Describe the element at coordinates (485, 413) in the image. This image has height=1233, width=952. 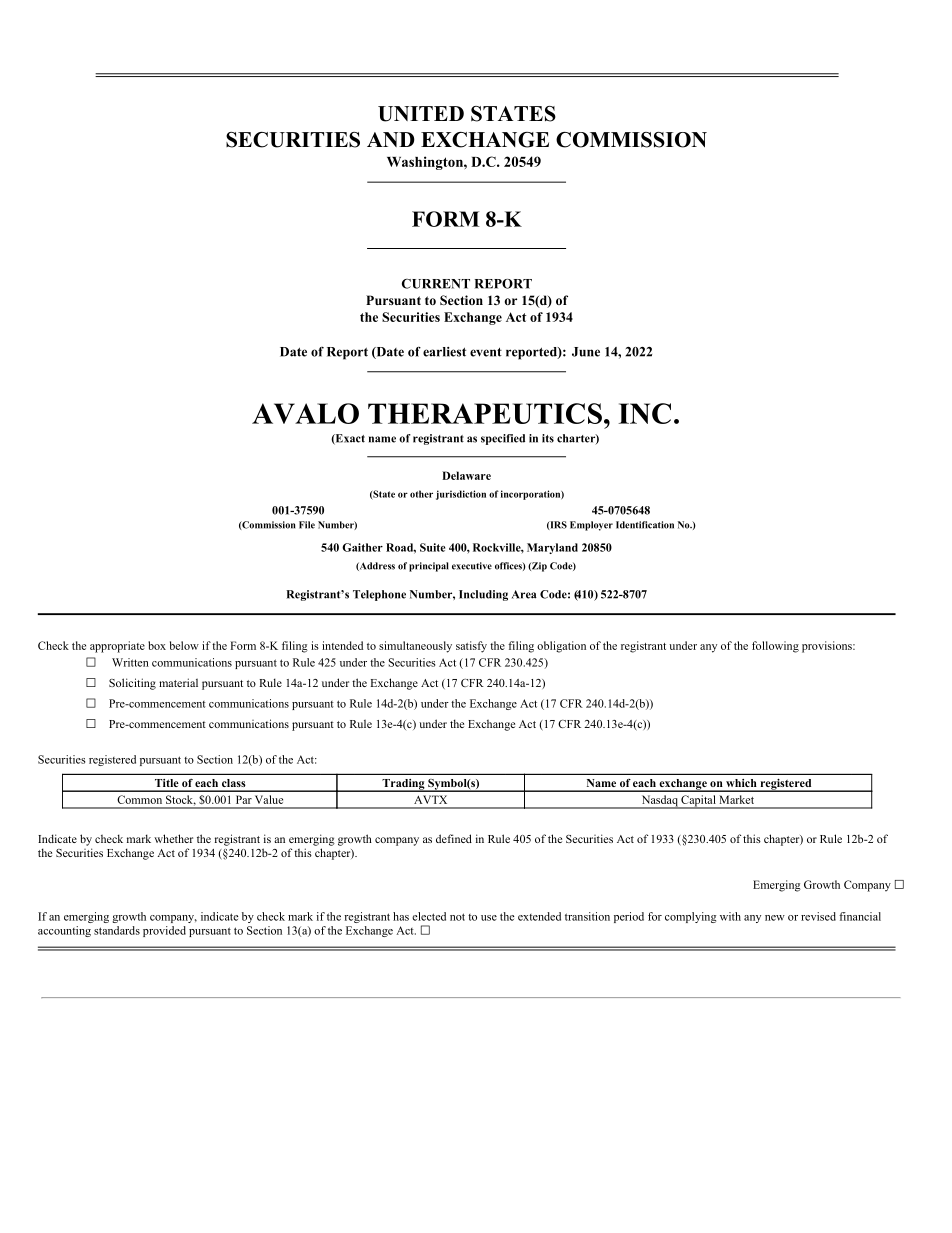
I see `THERAPEUTICS` at that location.
